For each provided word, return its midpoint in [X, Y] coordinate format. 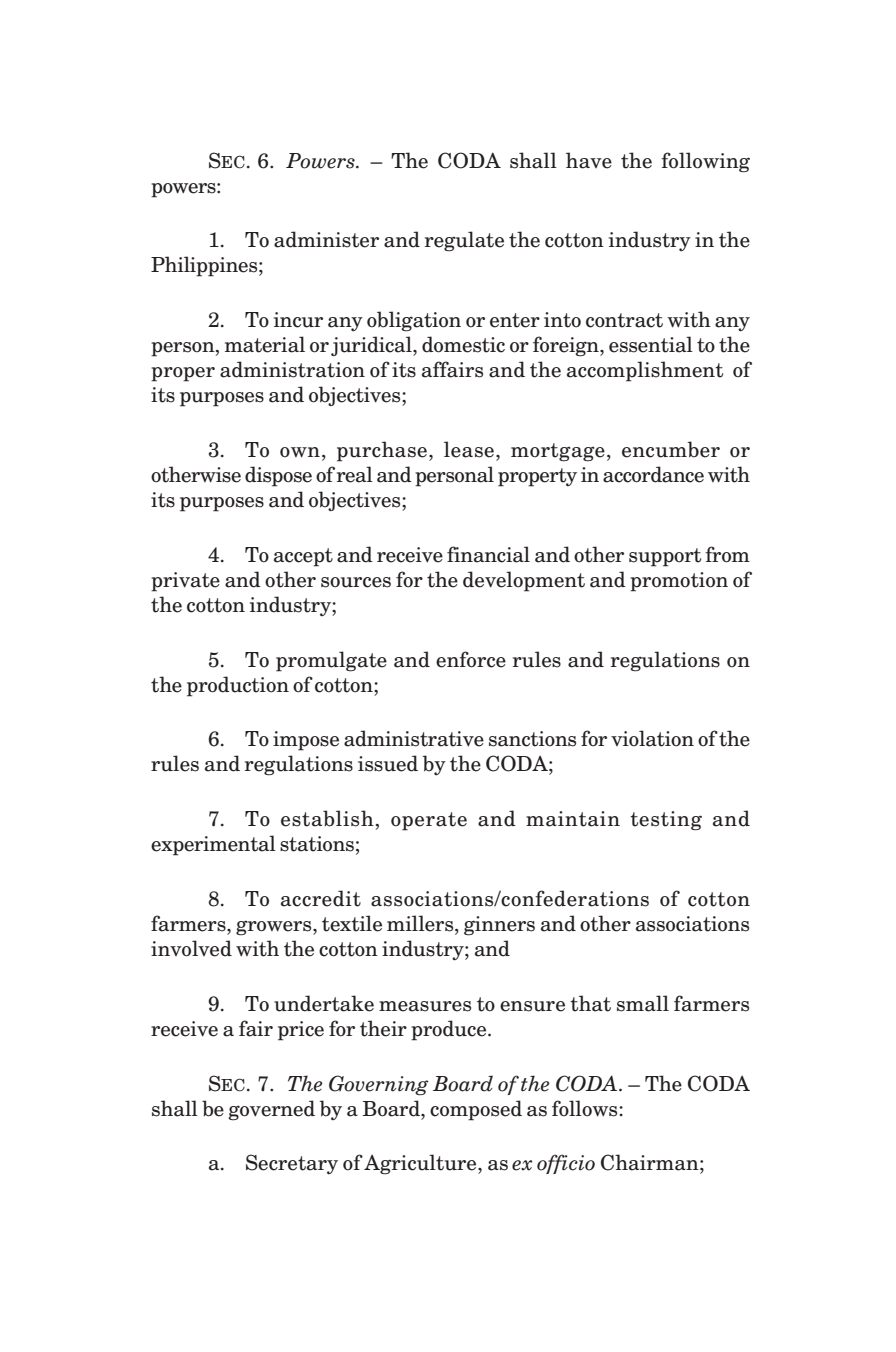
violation [652, 738]
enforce [471, 659]
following [705, 162]
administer [326, 239]
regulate [464, 241]
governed [272, 1110]
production [238, 686]
